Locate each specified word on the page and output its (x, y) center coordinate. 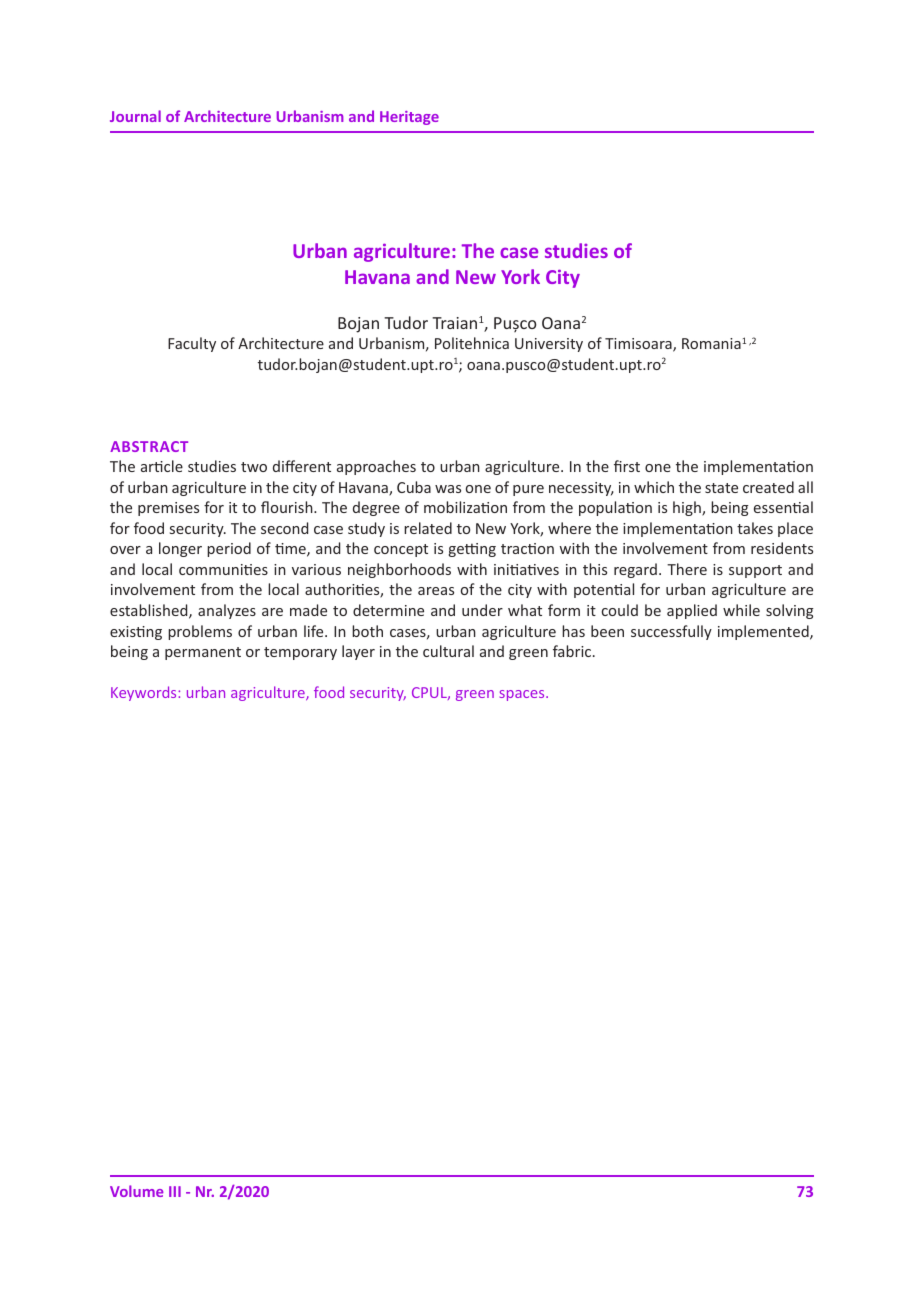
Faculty (192, 344)
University (549, 345)
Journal (135, 116)
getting (472, 550)
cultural (448, 651)
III (175, 1191)
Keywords (145, 693)
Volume (137, 1191)
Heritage (409, 118)
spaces (523, 695)
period (229, 549)
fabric (573, 651)
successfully (671, 632)
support (755, 571)
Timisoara (639, 345)
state (721, 488)
